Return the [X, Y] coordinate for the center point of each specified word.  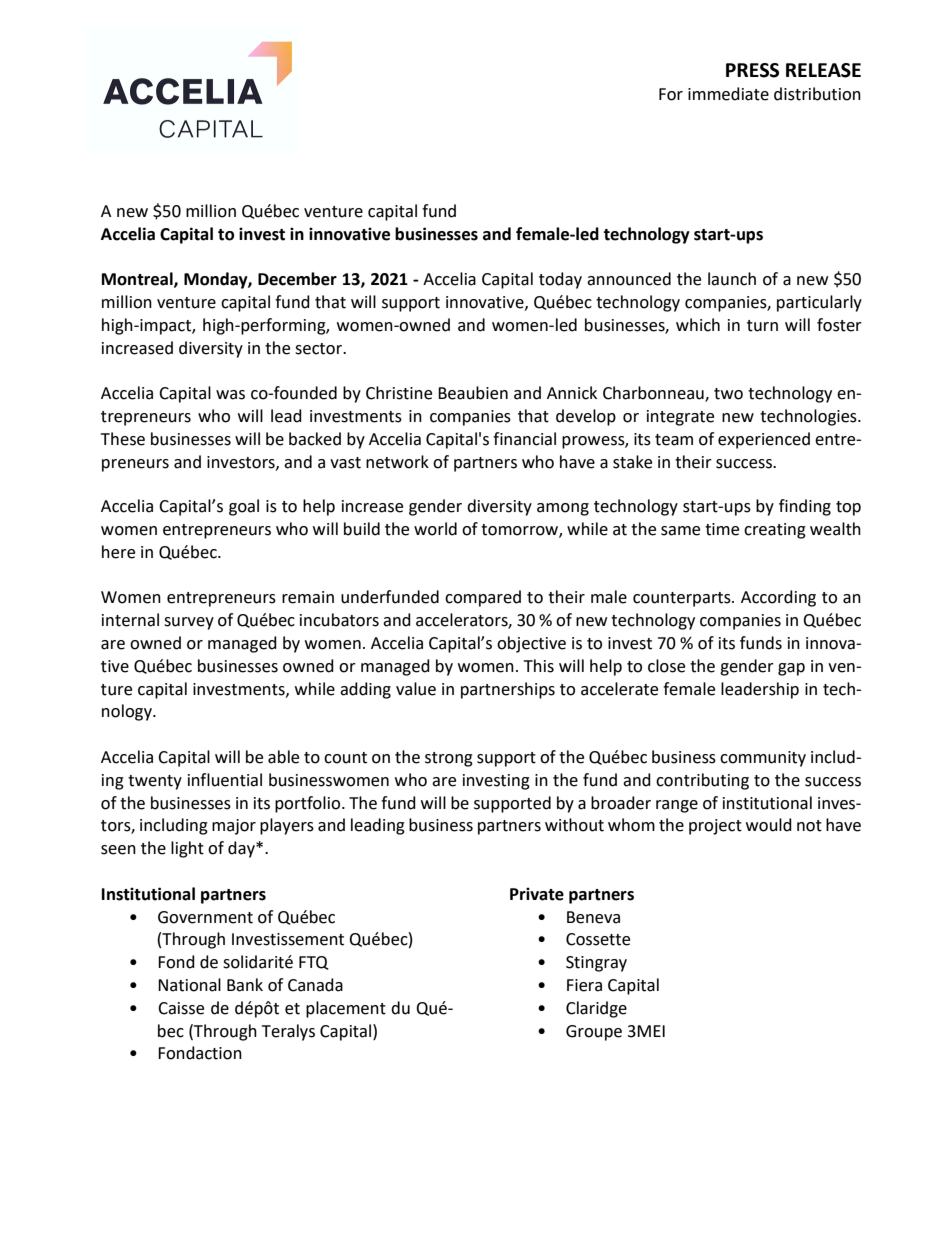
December [297, 279]
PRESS [752, 70]
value [416, 689]
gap [791, 669]
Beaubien [473, 393]
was [230, 395]
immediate [728, 94]
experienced [764, 440]
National [189, 985]
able [283, 757]
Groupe [594, 1033]
